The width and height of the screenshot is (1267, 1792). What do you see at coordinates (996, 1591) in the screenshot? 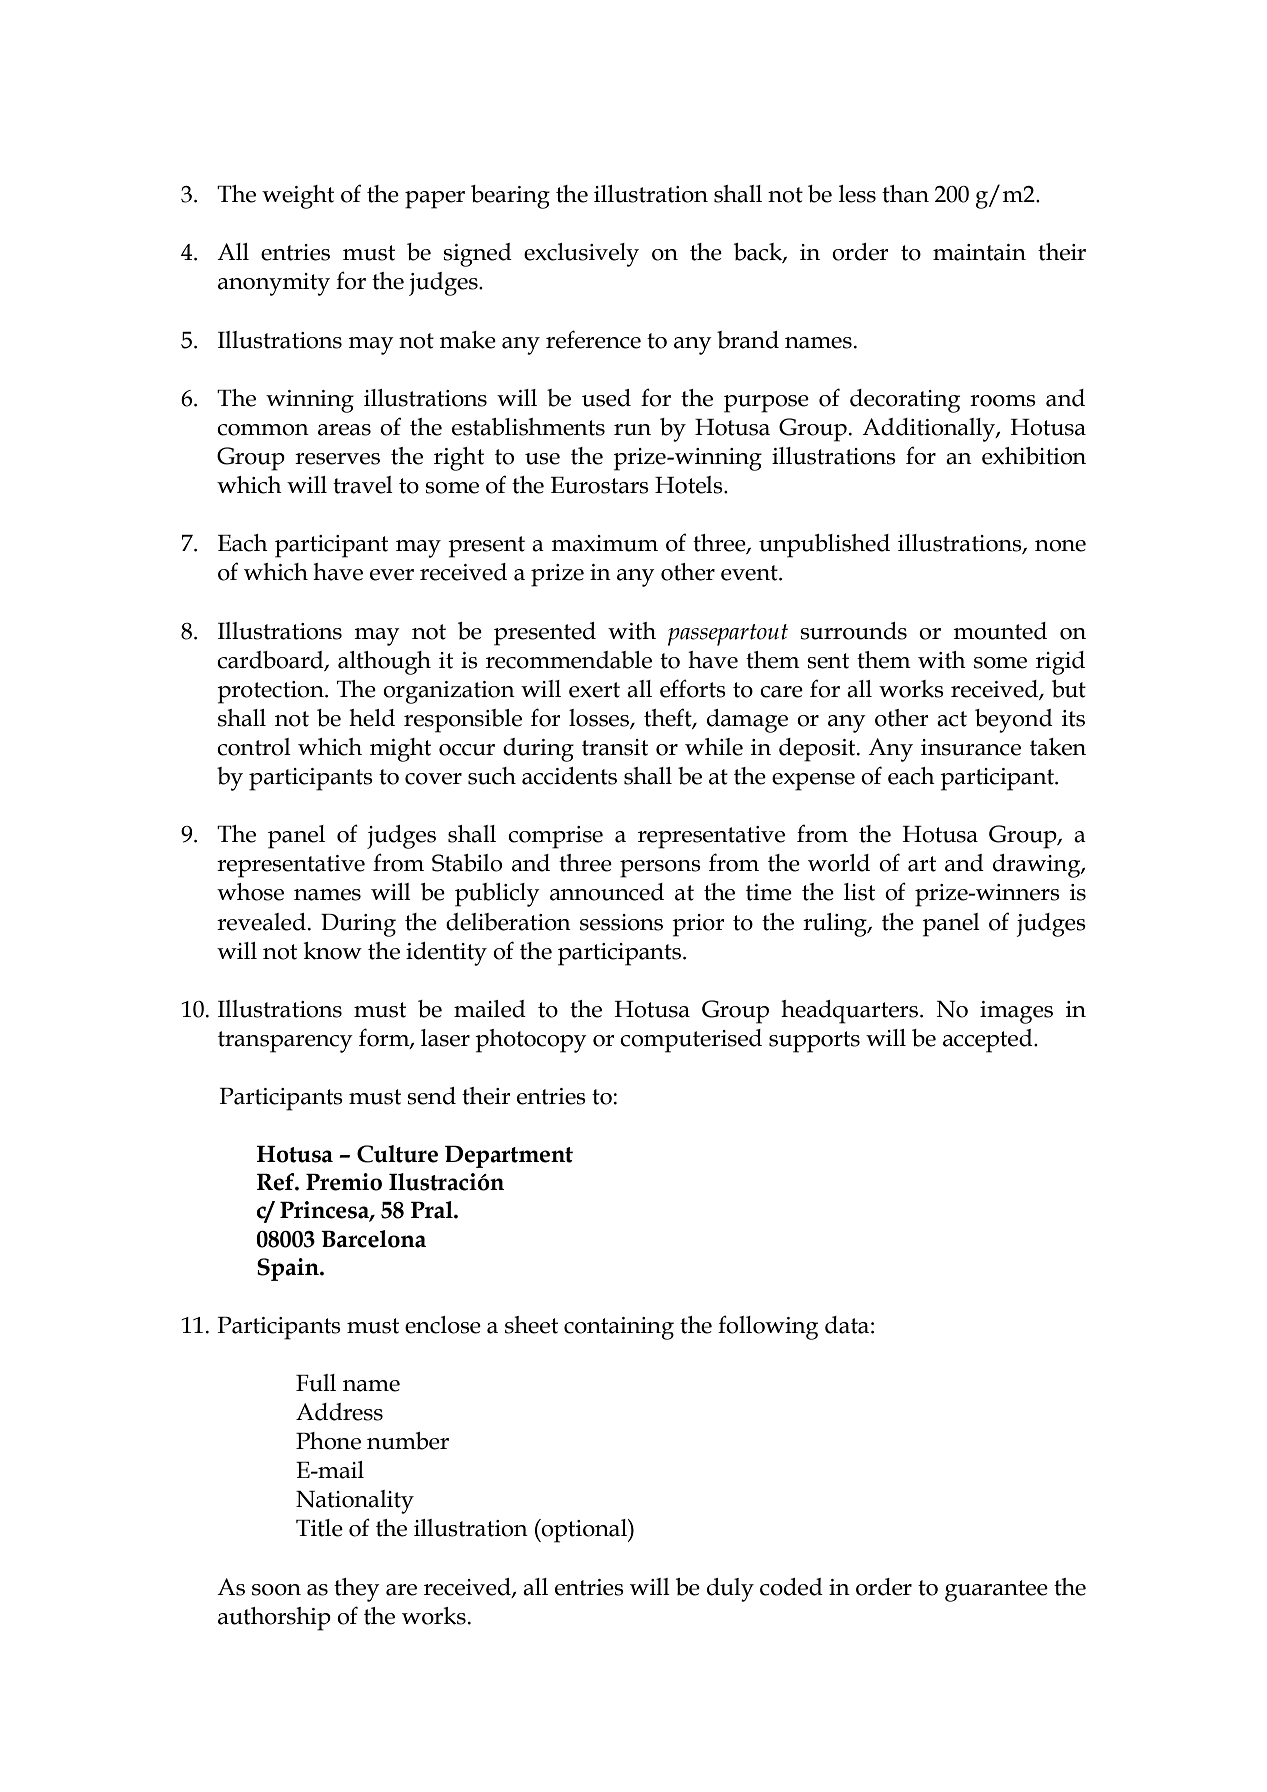
I see `guarantee` at bounding box center [996, 1591].
